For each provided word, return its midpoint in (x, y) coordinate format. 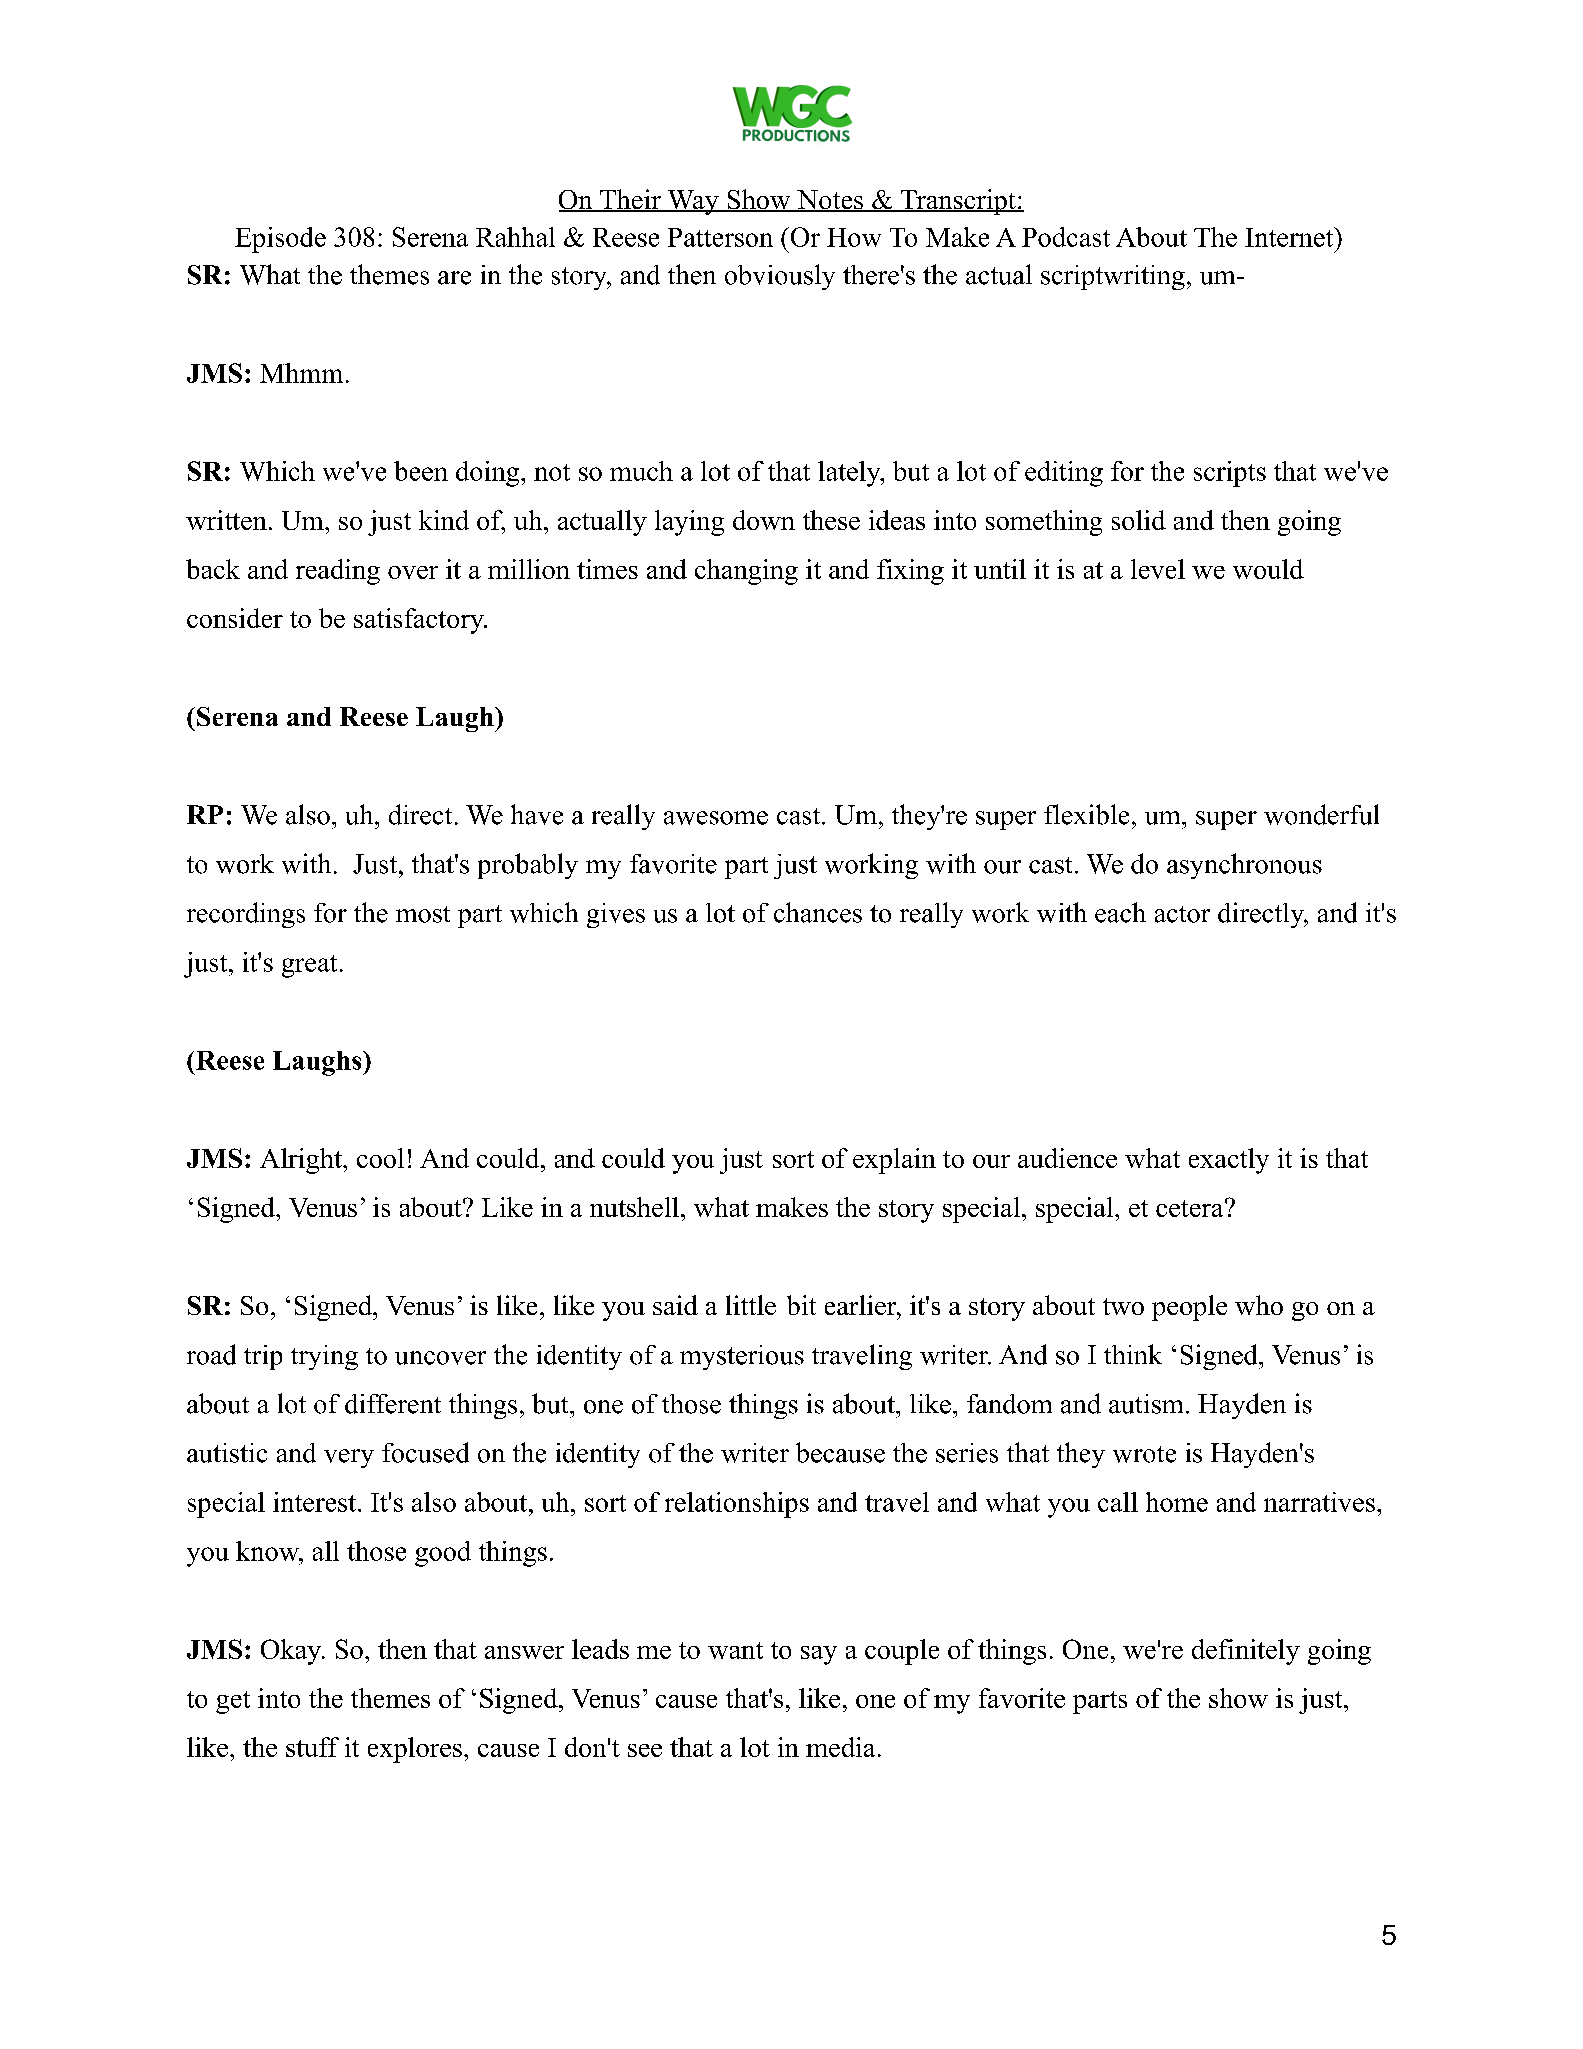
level (1158, 569)
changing (746, 572)
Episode (280, 240)
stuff (312, 1747)
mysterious (742, 1357)
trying (324, 1357)
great (309, 966)
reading (338, 572)
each (1120, 912)
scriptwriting (1113, 277)
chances (818, 912)
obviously (780, 277)
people (1189, 1308)
